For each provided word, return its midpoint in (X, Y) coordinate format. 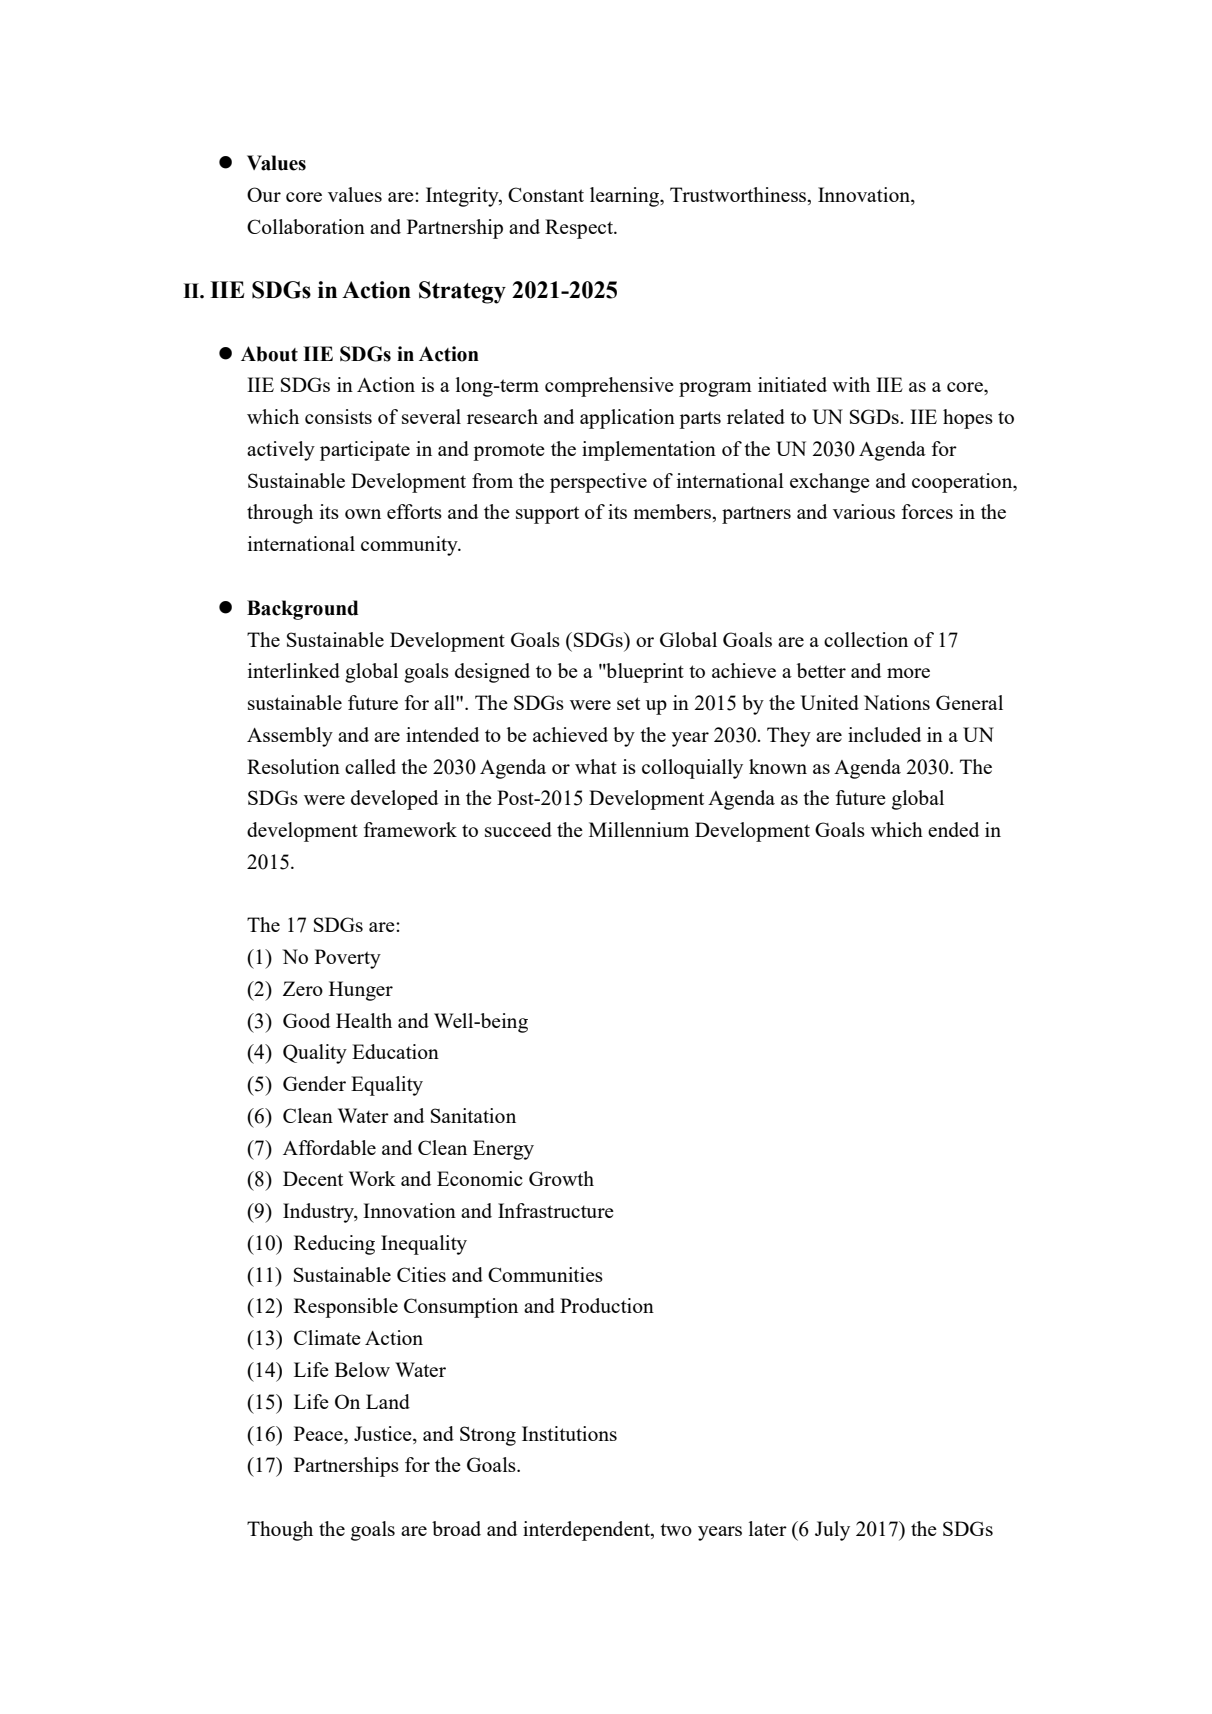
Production (607, 1305)
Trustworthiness (739, 196)
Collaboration (306, 226)
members (673, 511)
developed (394, 800)
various (864, 511)
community (410, 546)
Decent (313, 1178)
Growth (561, 1178)
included (884, 734)
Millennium (639, 829)
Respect (580, 229)
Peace (319, 1433)
